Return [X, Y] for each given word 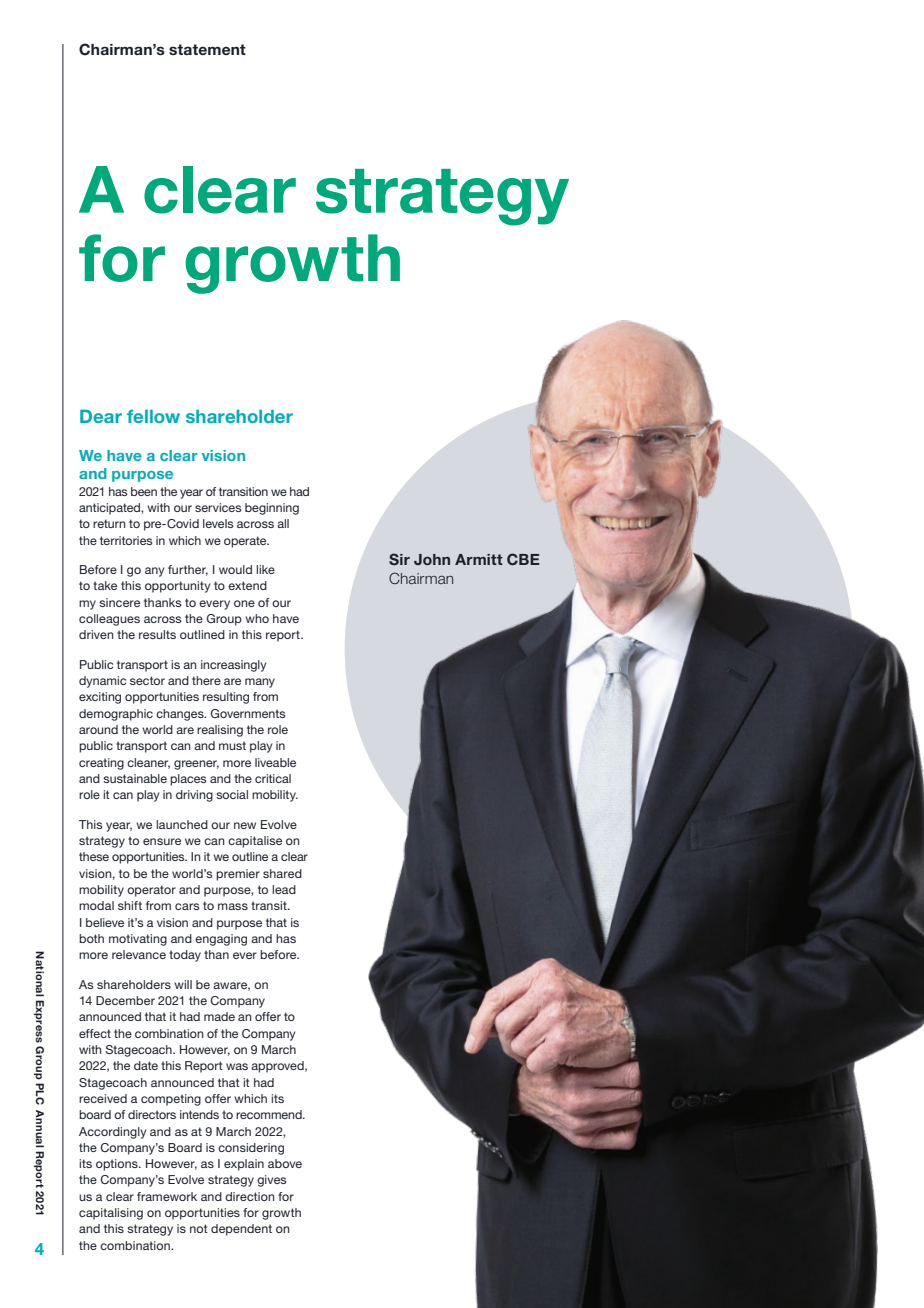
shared [282, 873]
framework [167, 1196]
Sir [399, 559]
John [432, 559]
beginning [272, 509]
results [157, 634]
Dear [101, 416]
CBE [523, 559]
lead [284, 889]
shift [130, 905]
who [257, 618]
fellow [153, 416]
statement [207, 49]
